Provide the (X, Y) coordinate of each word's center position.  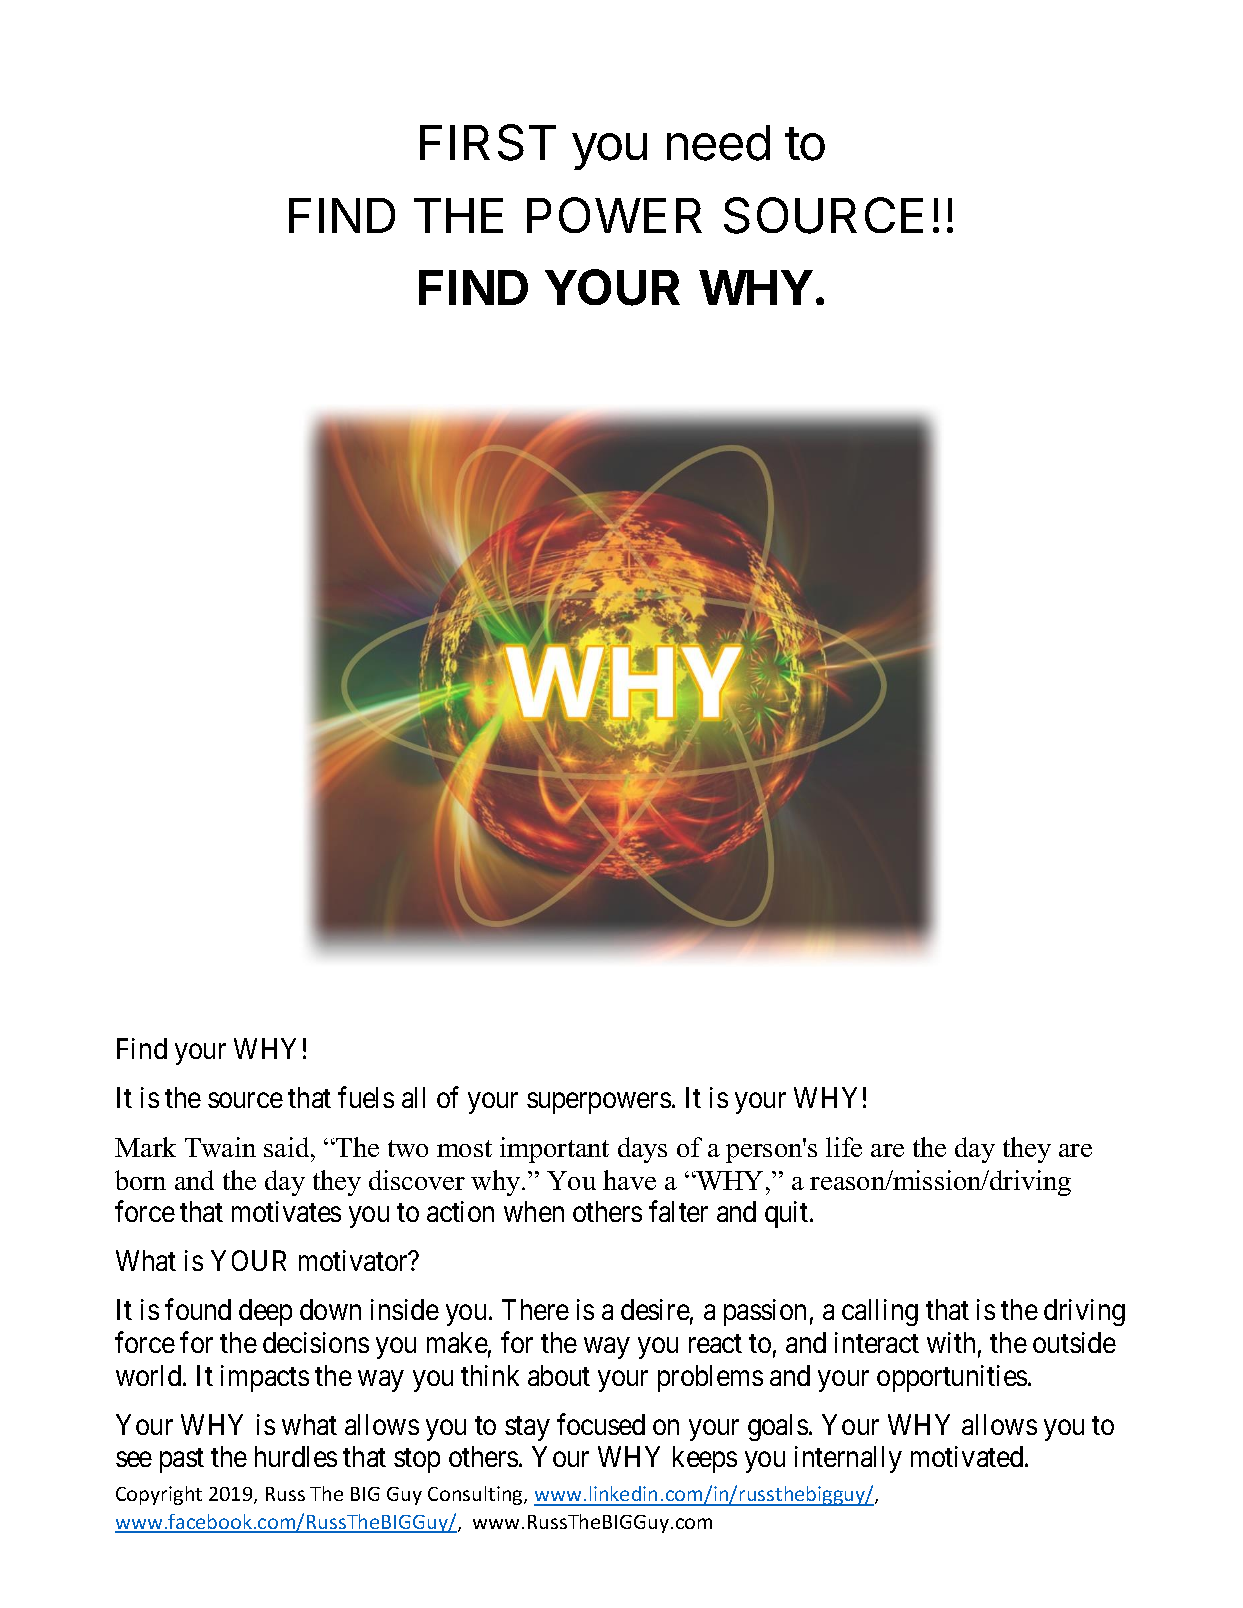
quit (788, 1214)
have (629, 1180)
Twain (220, 1147)
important (554, 1150)
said (288, 1147)
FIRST (488, 142)
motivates (286, 1211)
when (534, 1211)
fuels (366, 1097)
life (844, 1147)
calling (880, 1312)
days (642, 1150)
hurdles (296, 1456)
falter (678, 1211)
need (718, 143)
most (464, 1148)
